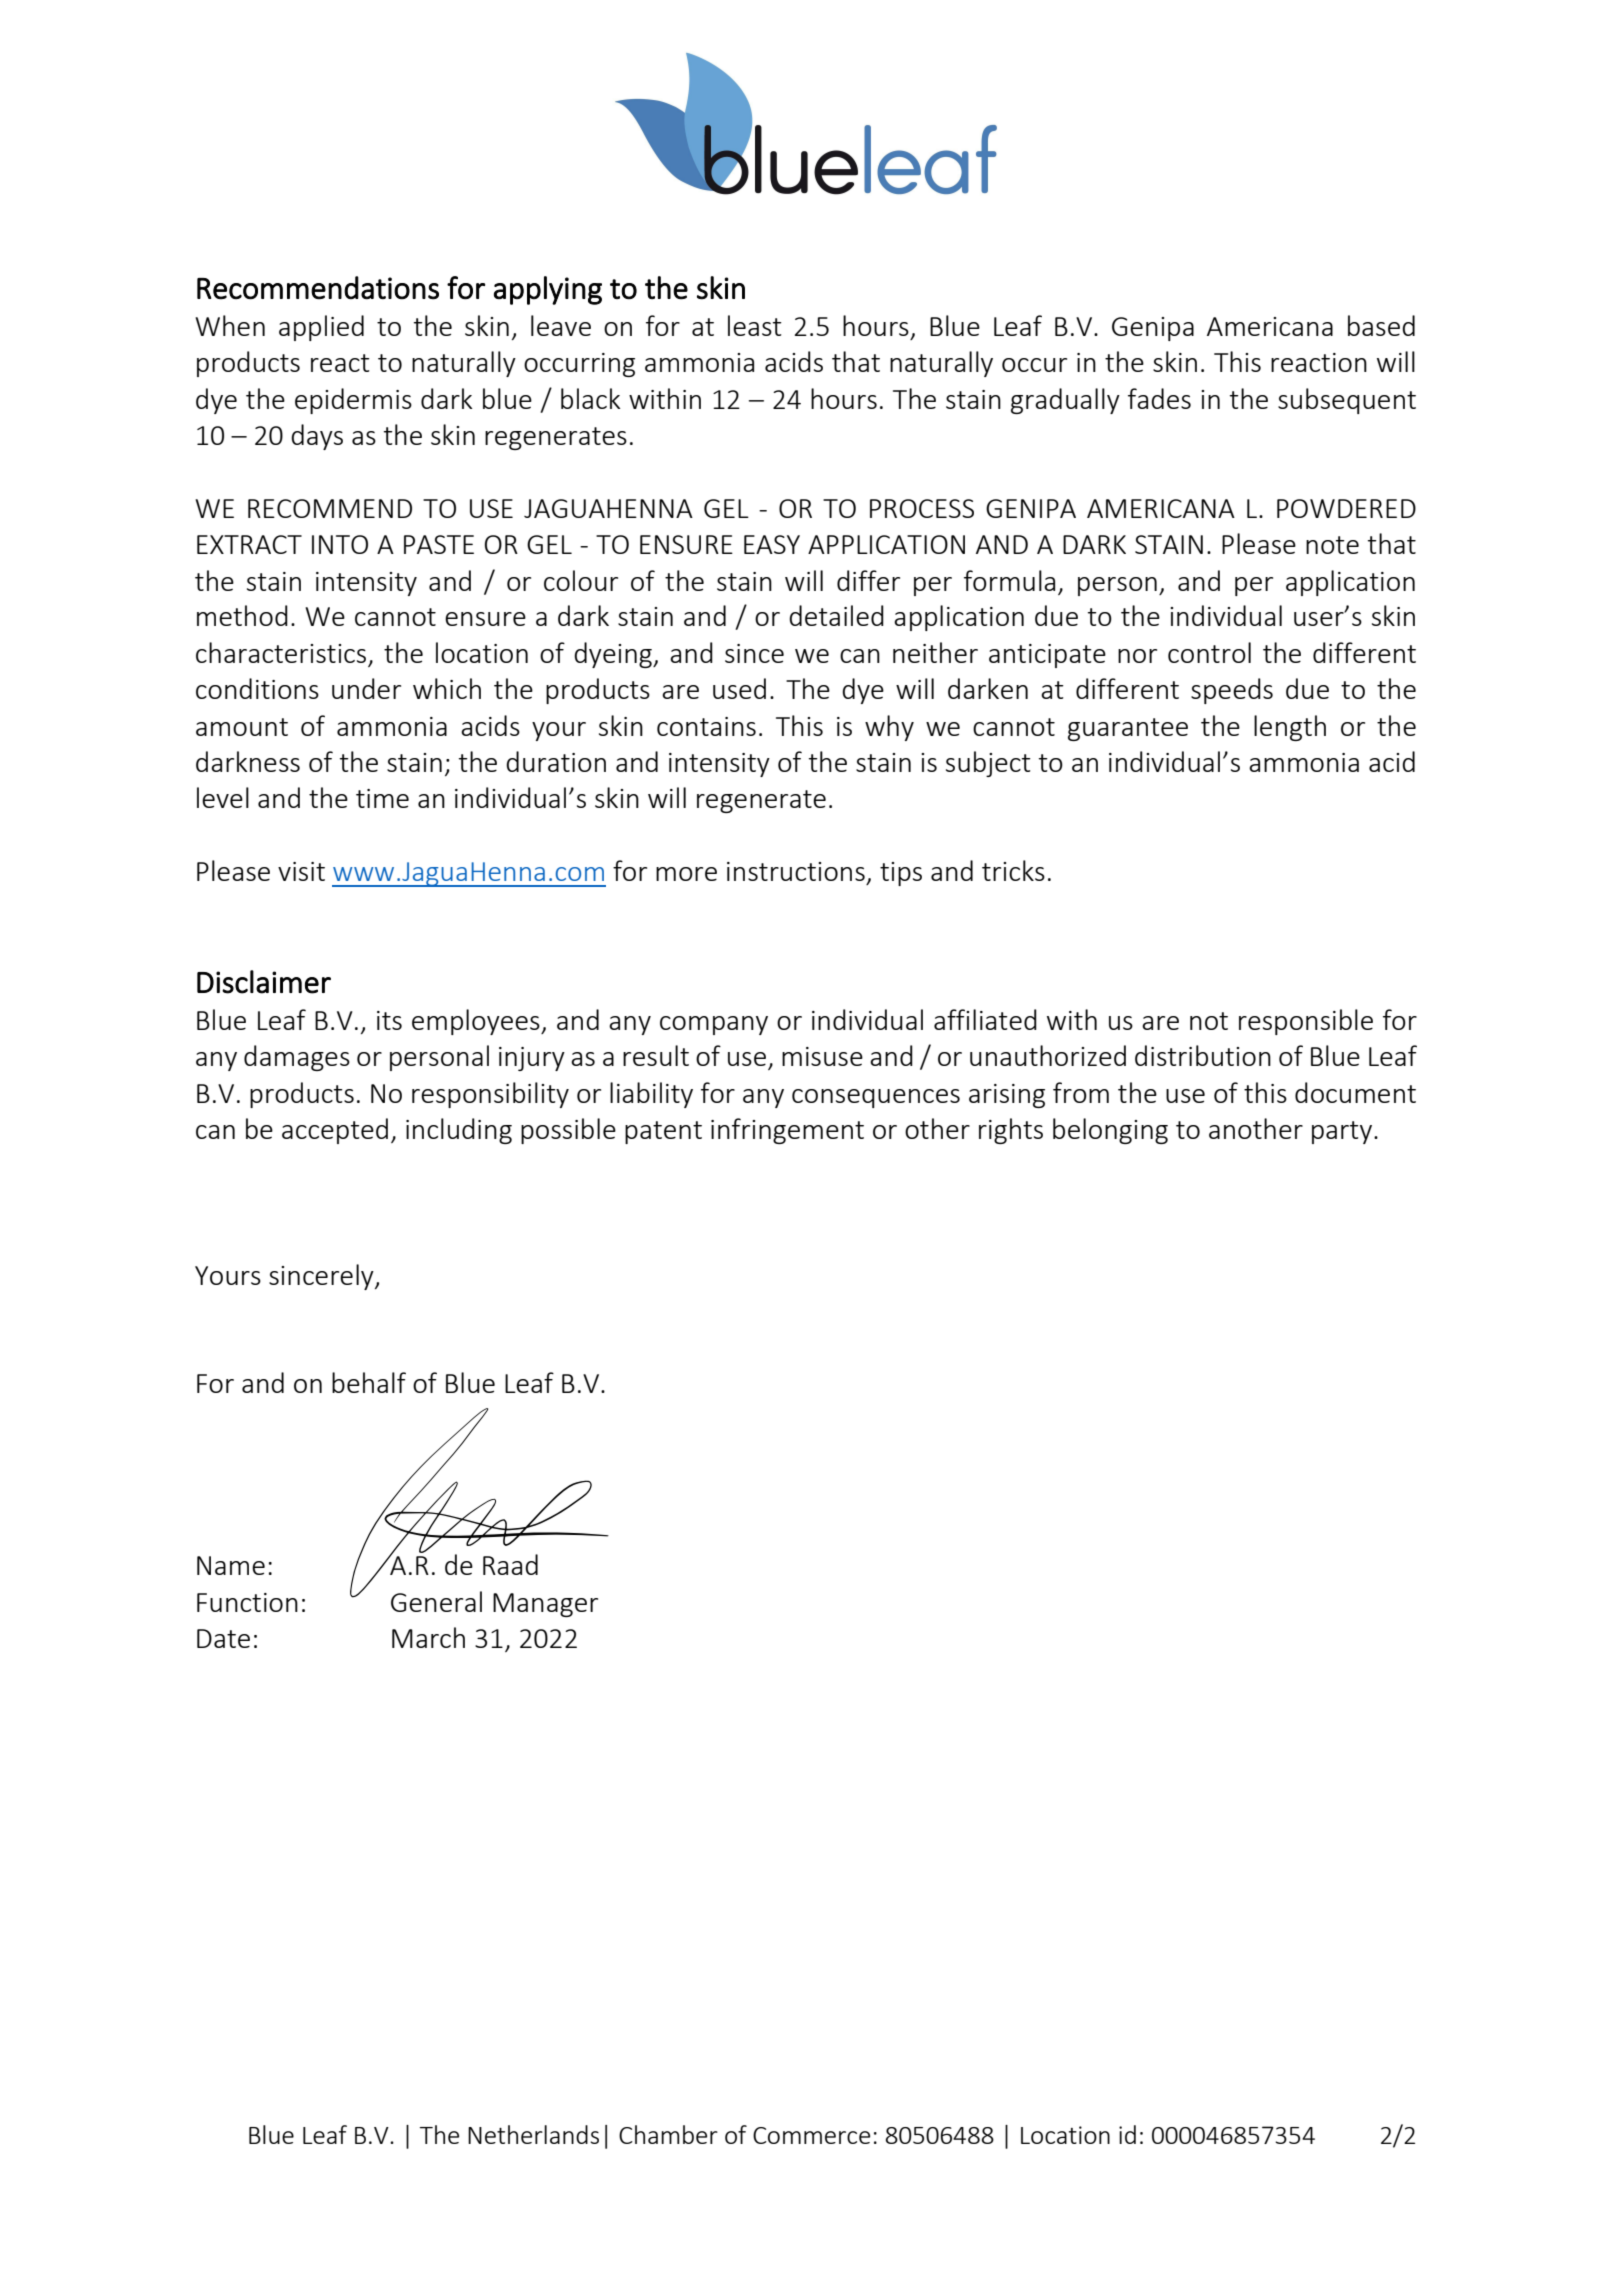 Image resolution: width=1611 pixels, height=2280 pixels. What do you see at coordinates (321, 328) in the page?
I see `applied` at bounding box center [321, 328].
